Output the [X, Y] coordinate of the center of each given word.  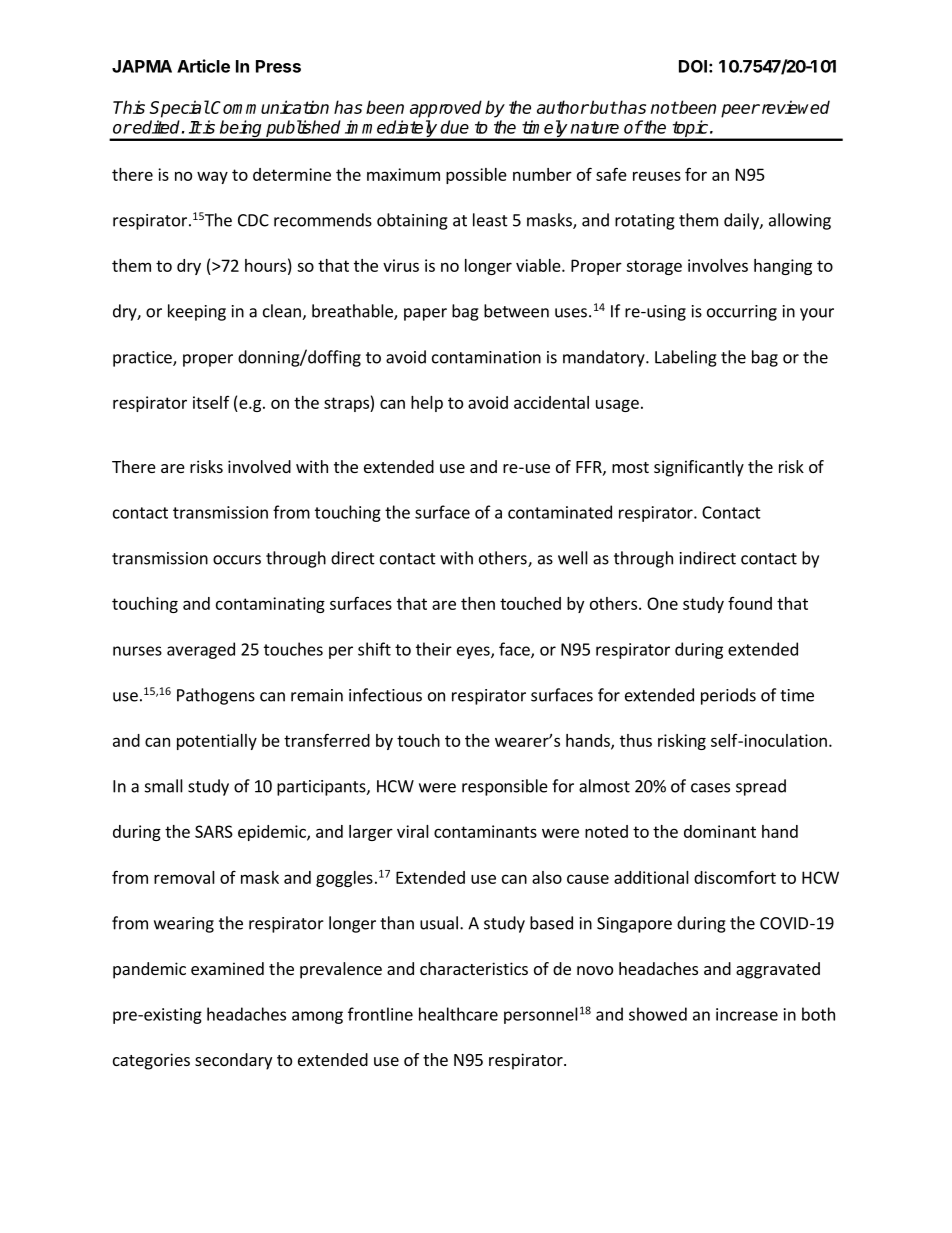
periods [728, 696]
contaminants [485, 831]
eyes [474, 652]
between [516, 311]
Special [180, 109]
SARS [214, 831]
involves [718, 265]
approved [446, 109]
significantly [699, 468]
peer [740, 111]
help [427, 404]
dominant [720, 831]
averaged [201, 650]
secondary [233, 1061]
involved [259, 466]
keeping [197, 312]
